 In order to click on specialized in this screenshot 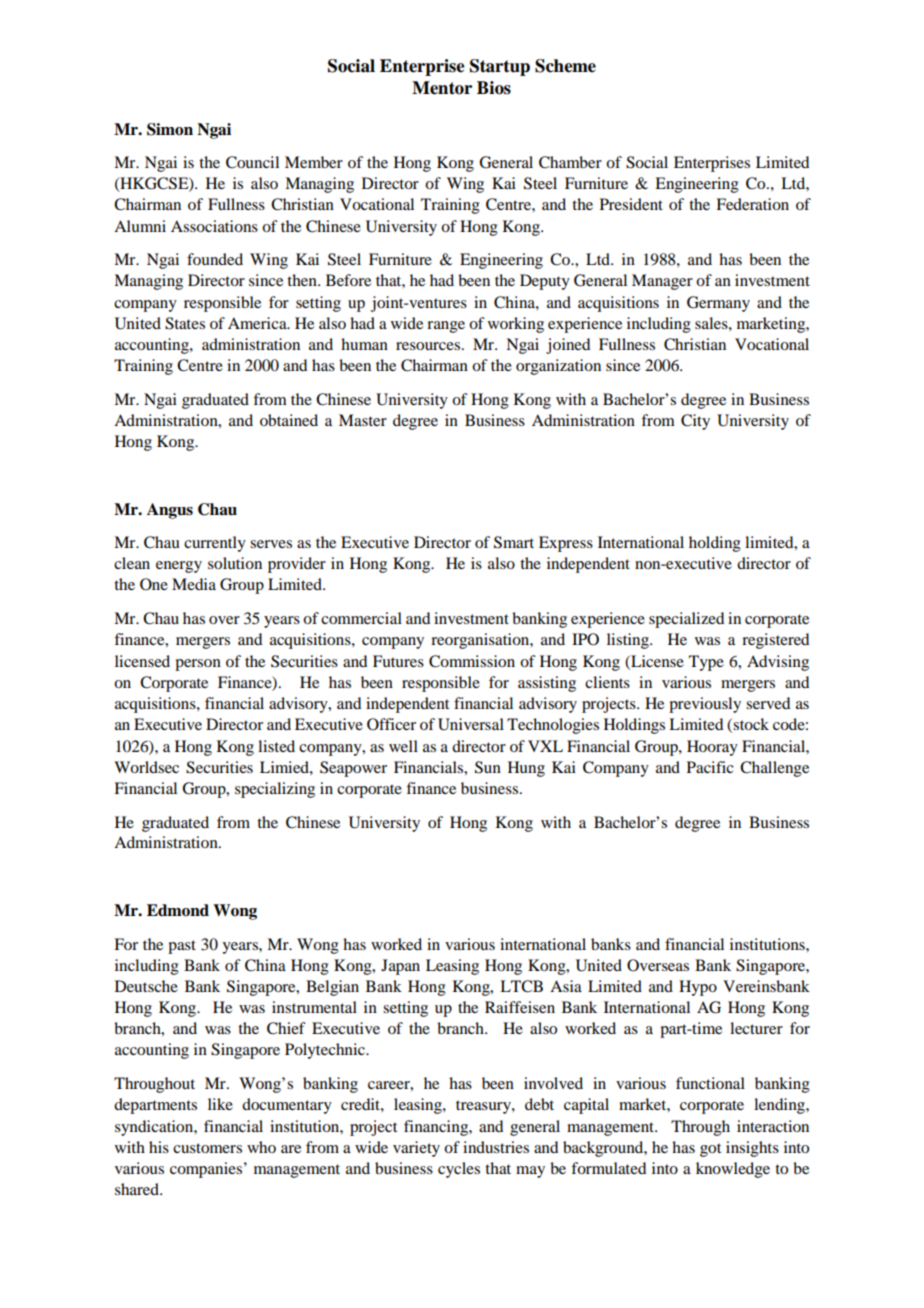, I will do `click(686, 620)`.
